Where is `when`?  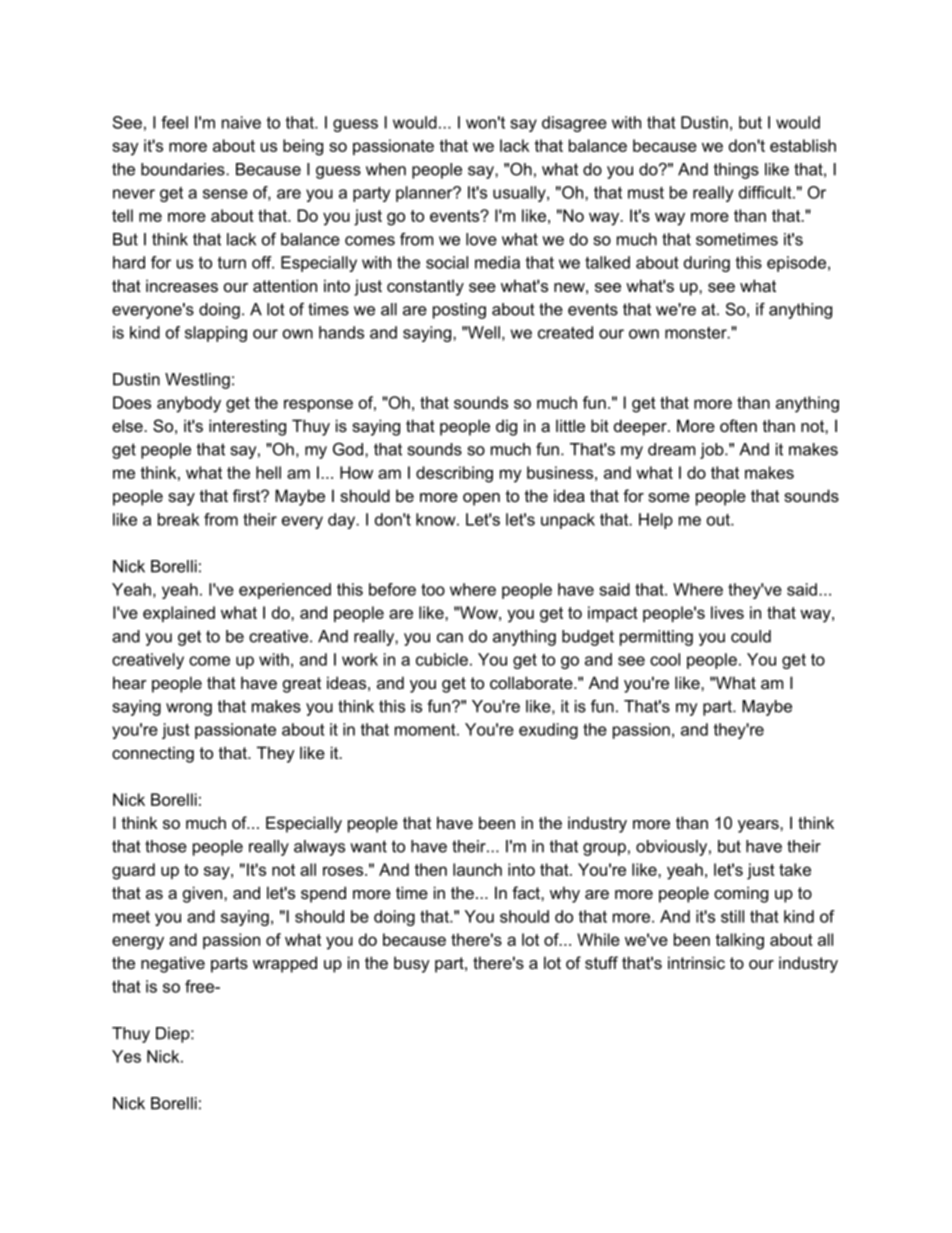
when is located at coordinates (386, 169).
